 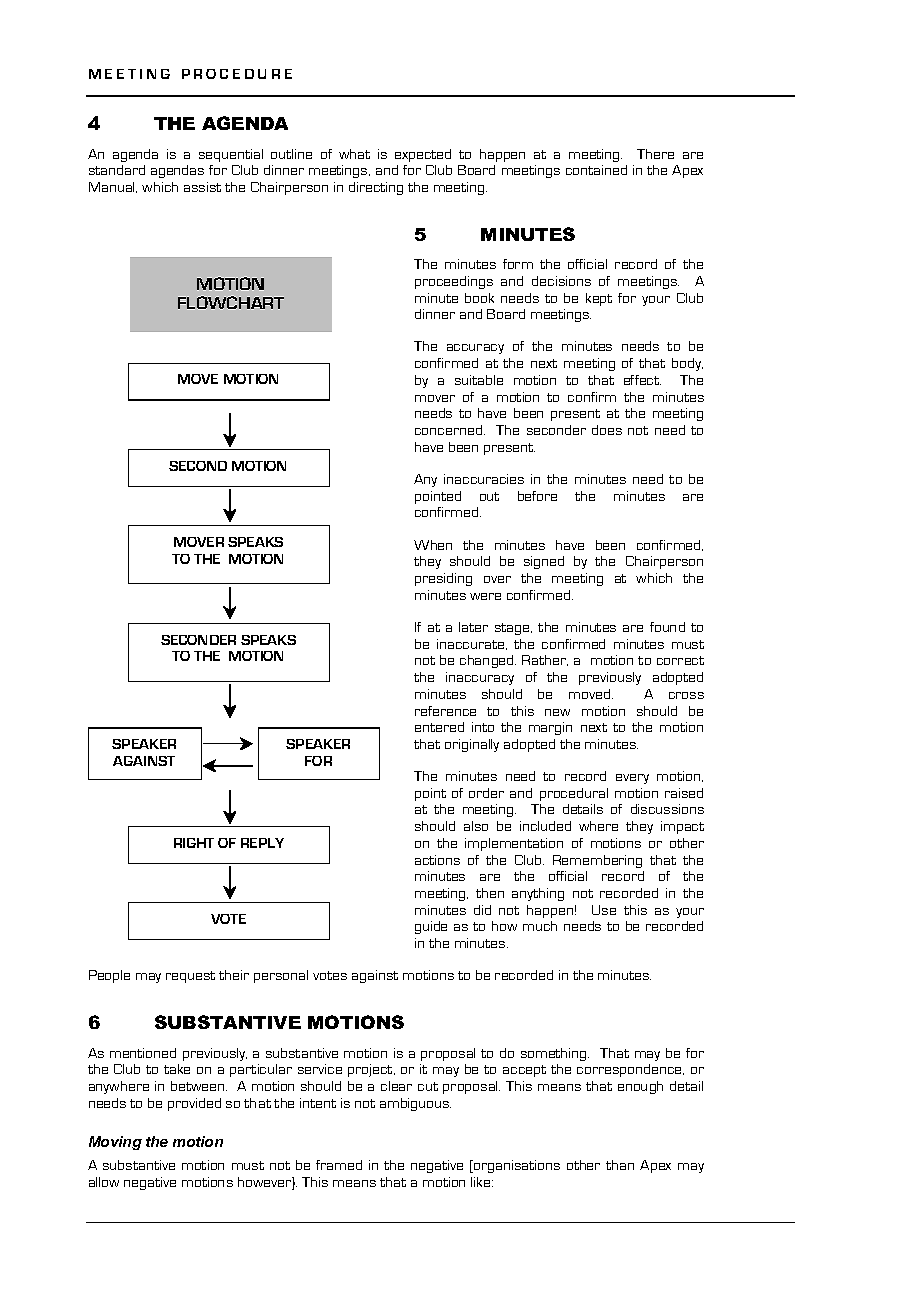 What do you see at coordinates (667, 627) in the document?
I see `found` at bounding box center [667, 627].
